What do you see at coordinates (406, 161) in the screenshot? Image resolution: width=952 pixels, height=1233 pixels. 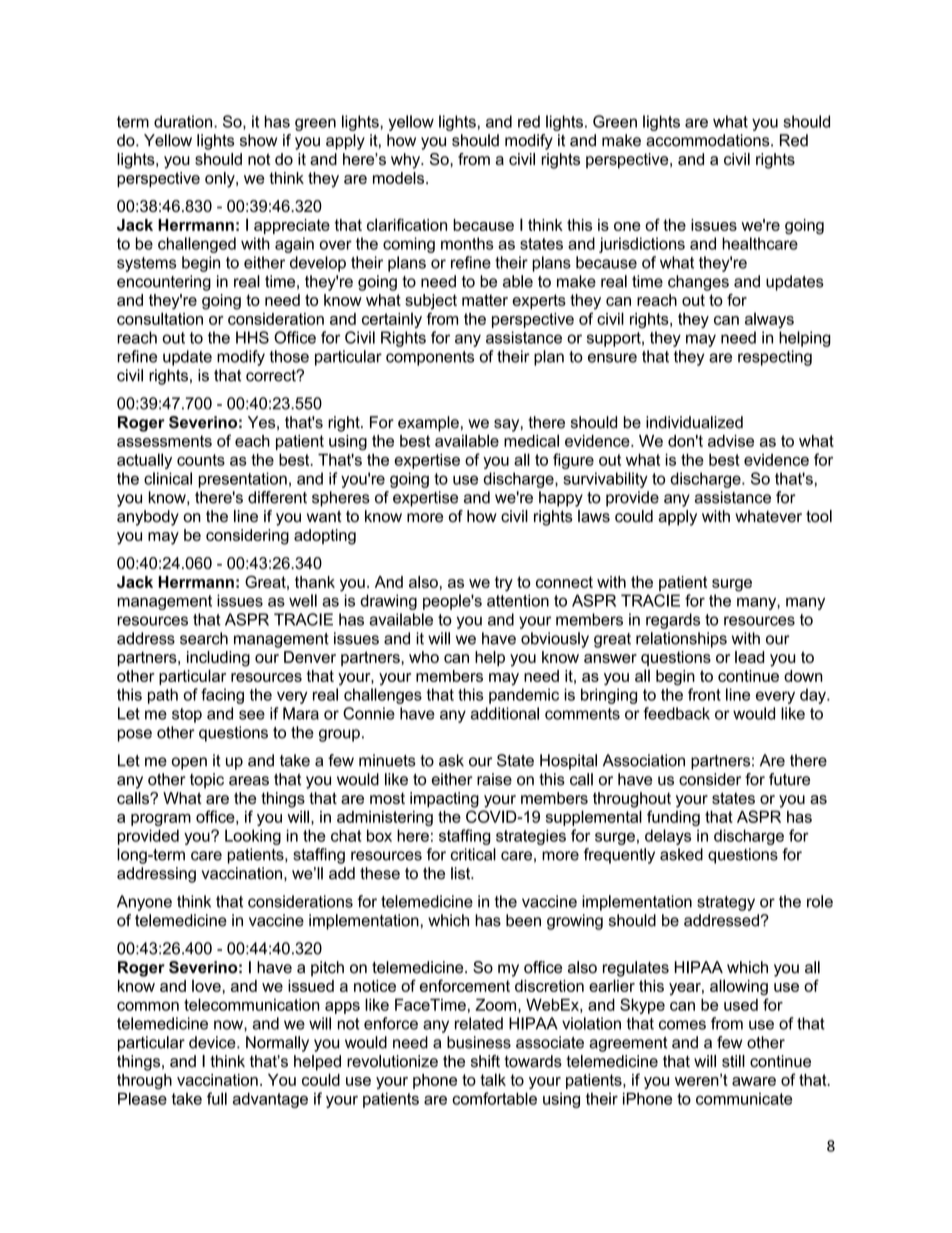 I see `why` at bounding box center [406, 161].
